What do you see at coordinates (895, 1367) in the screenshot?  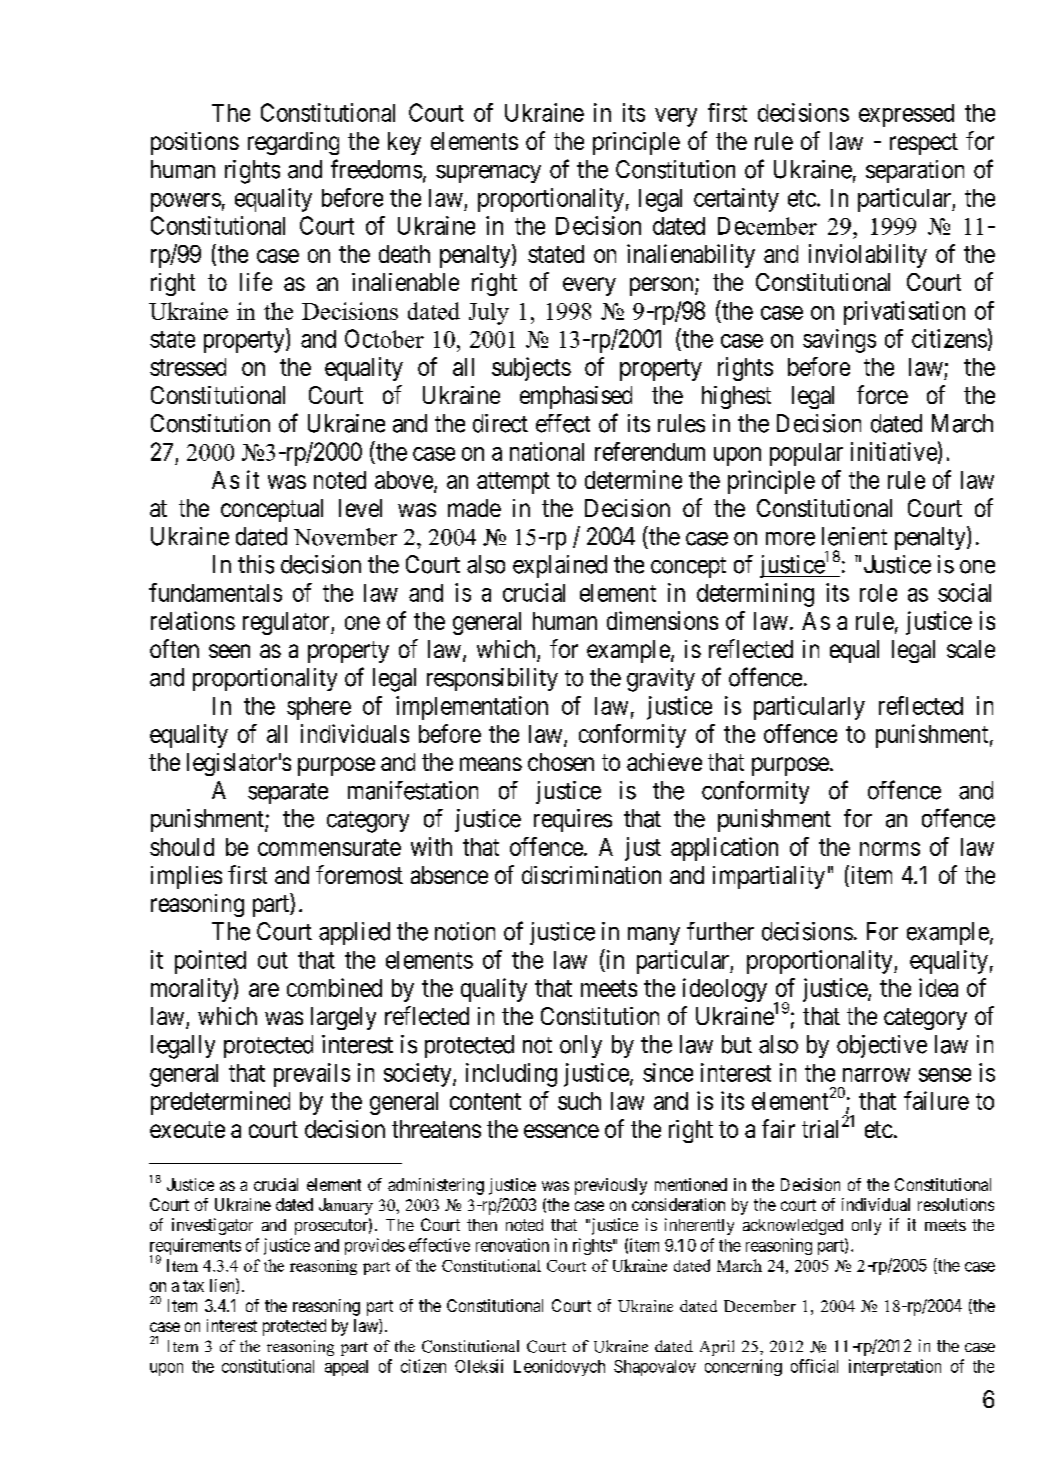 I see `interpretation` at bounding box center [895, 1367].
